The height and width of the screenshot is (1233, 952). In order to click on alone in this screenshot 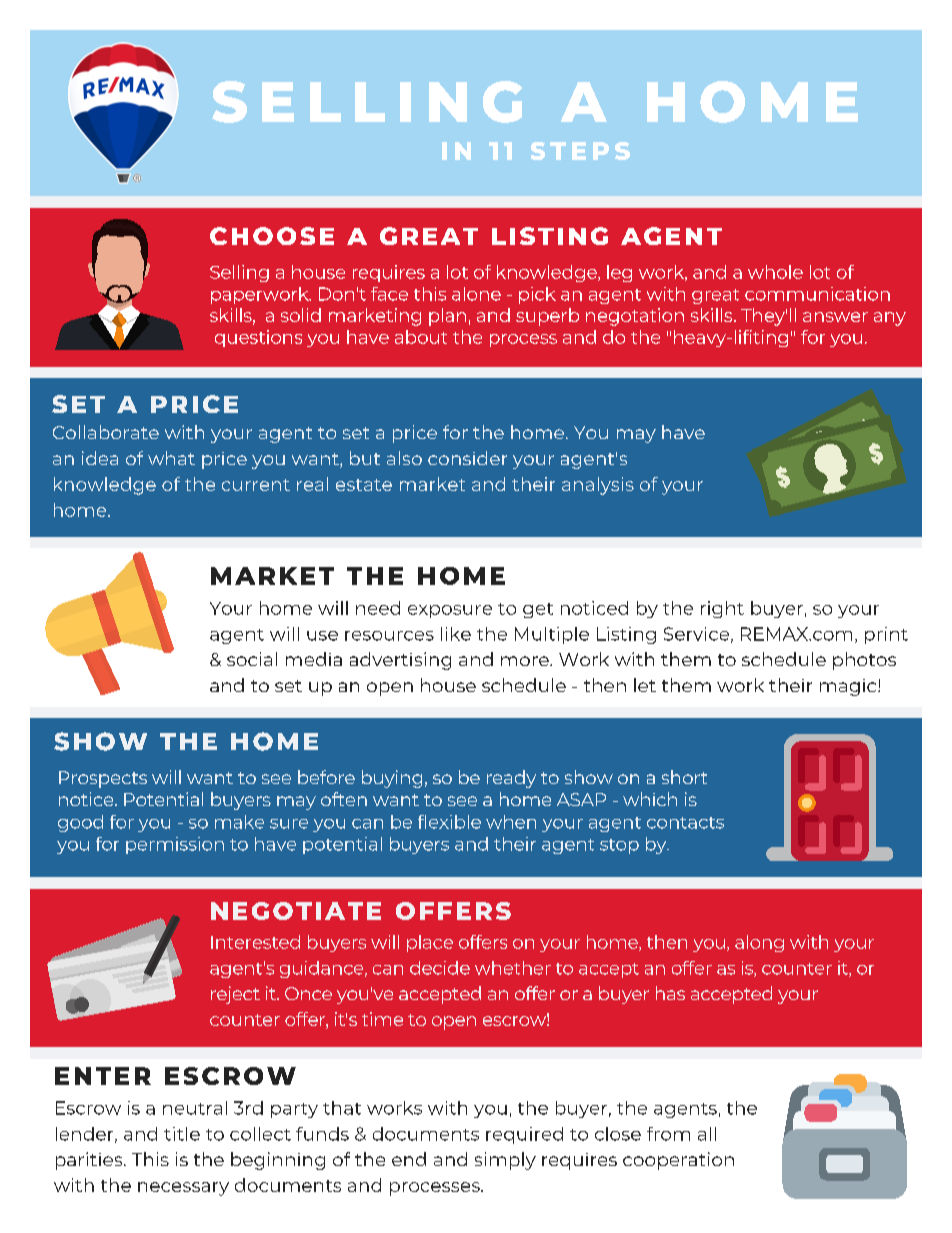, I will do `click(476, 294)`.
